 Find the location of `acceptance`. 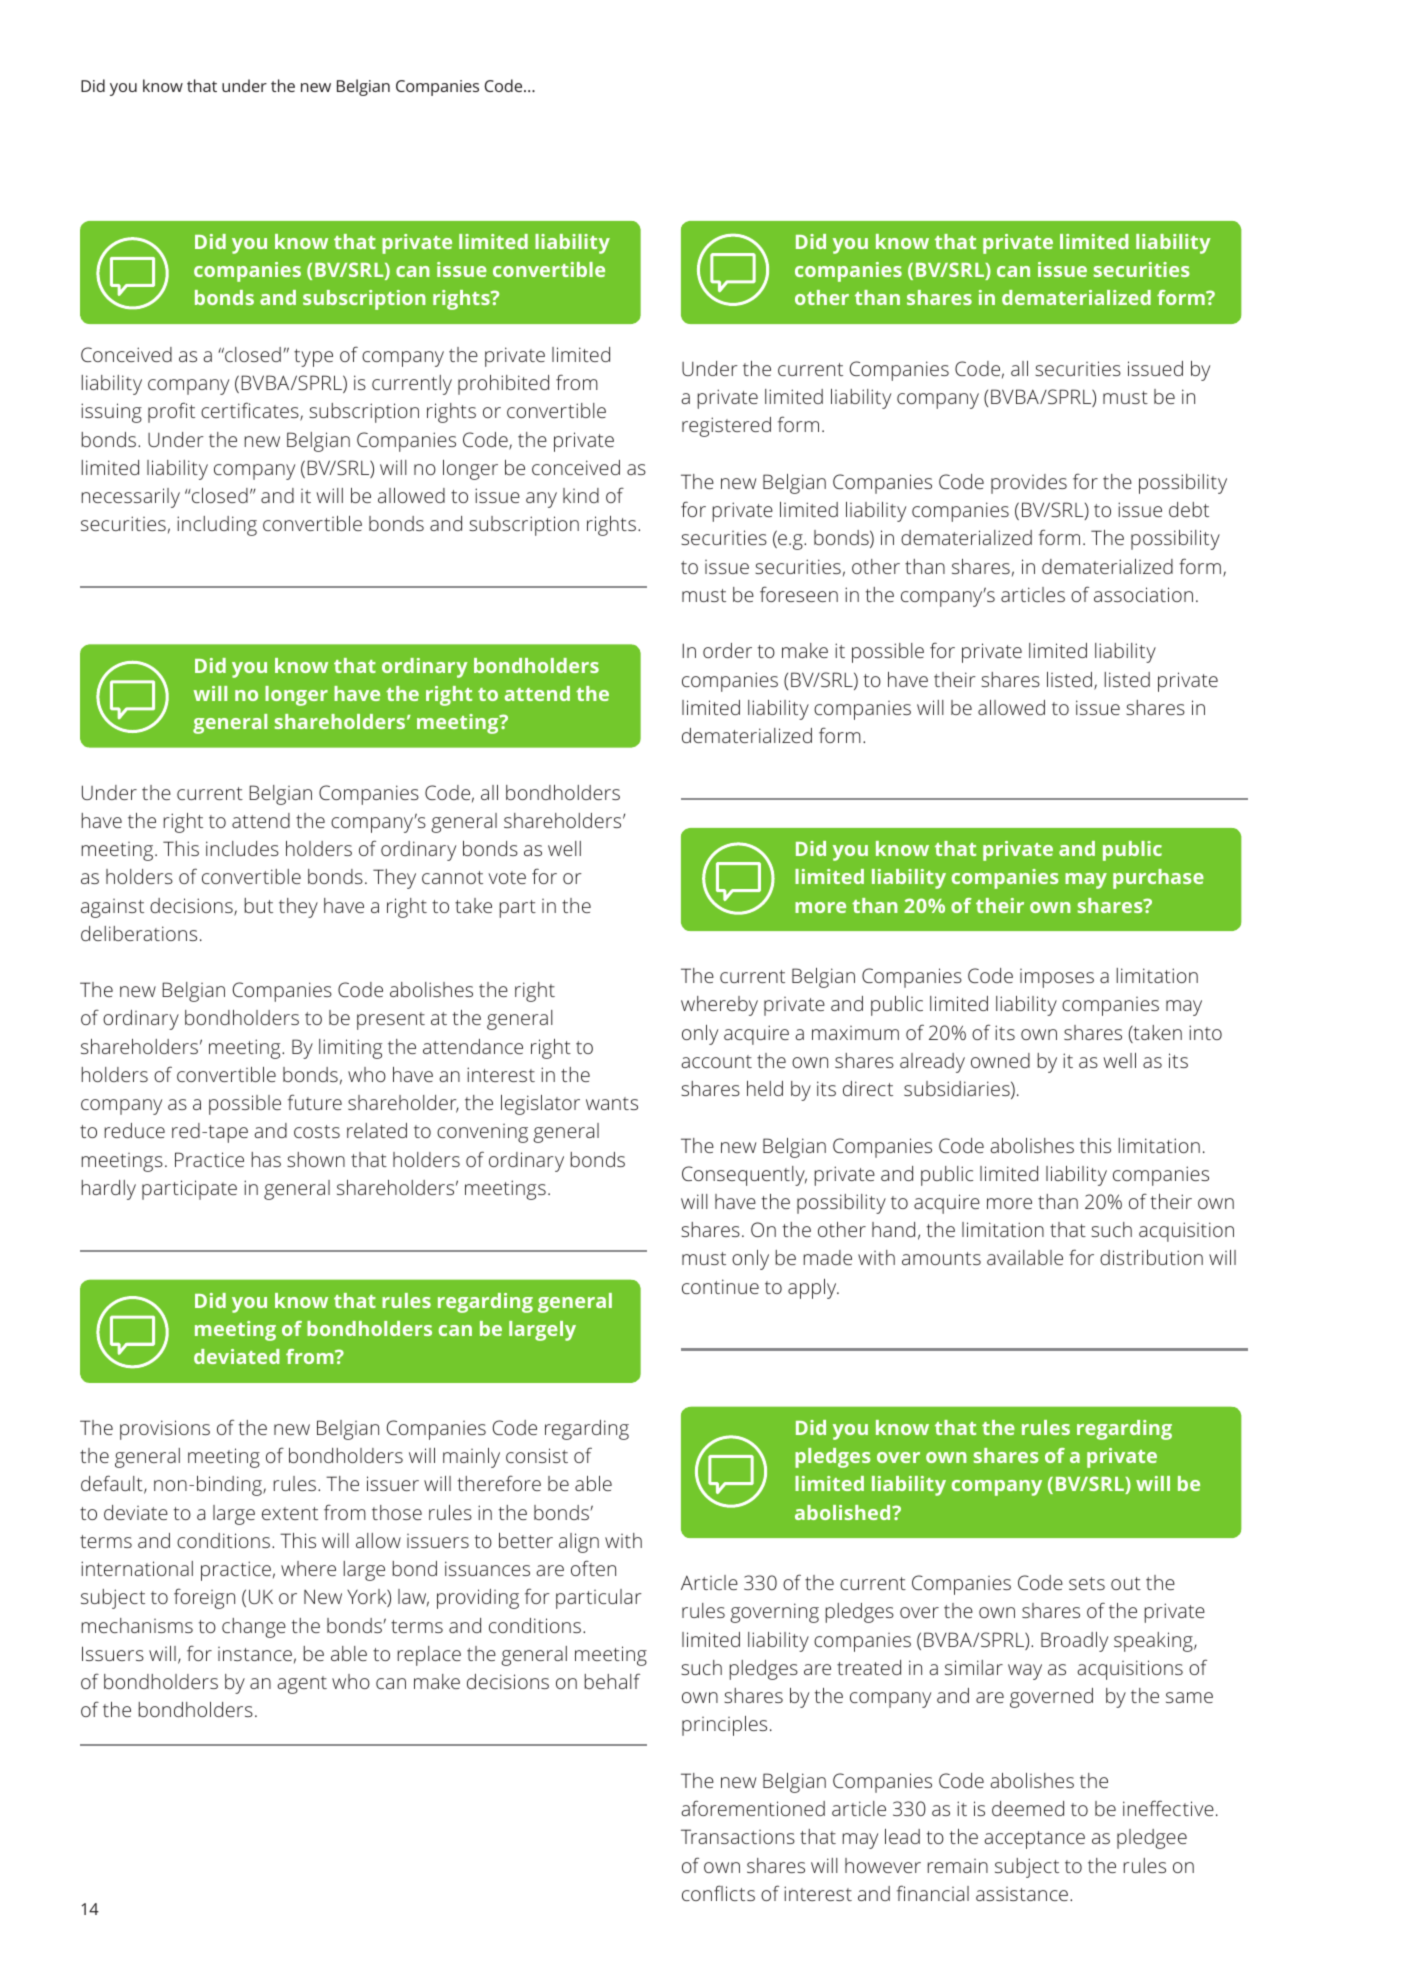

acceptance is located at coordinates (1034, 1840).
